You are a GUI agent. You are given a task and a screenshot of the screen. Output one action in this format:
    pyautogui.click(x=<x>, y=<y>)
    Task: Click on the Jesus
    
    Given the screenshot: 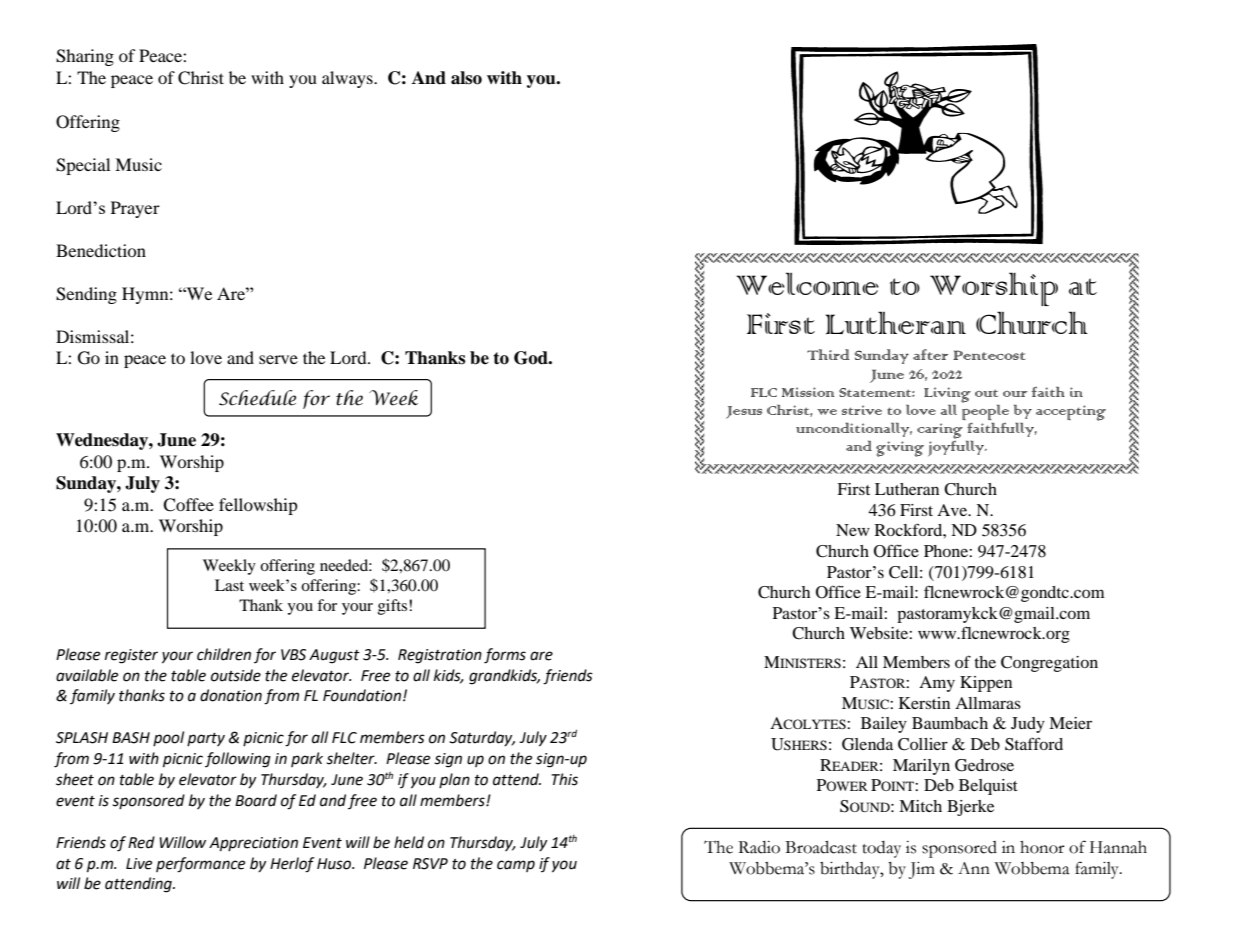 What is the action you would take?
    pyautogui.click(x=744, y=412)
